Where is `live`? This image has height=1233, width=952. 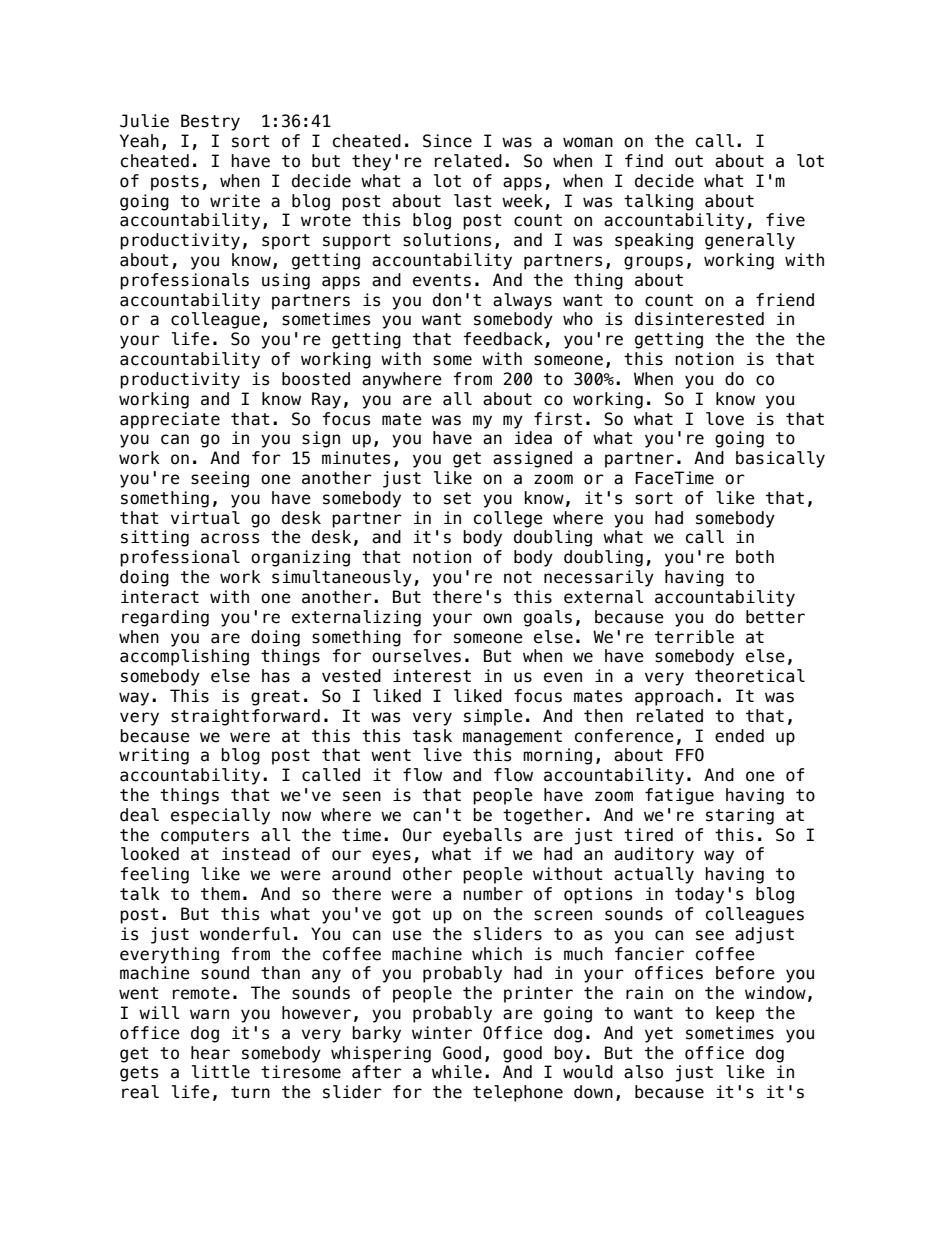 live is located at coordinates (443, 755).
